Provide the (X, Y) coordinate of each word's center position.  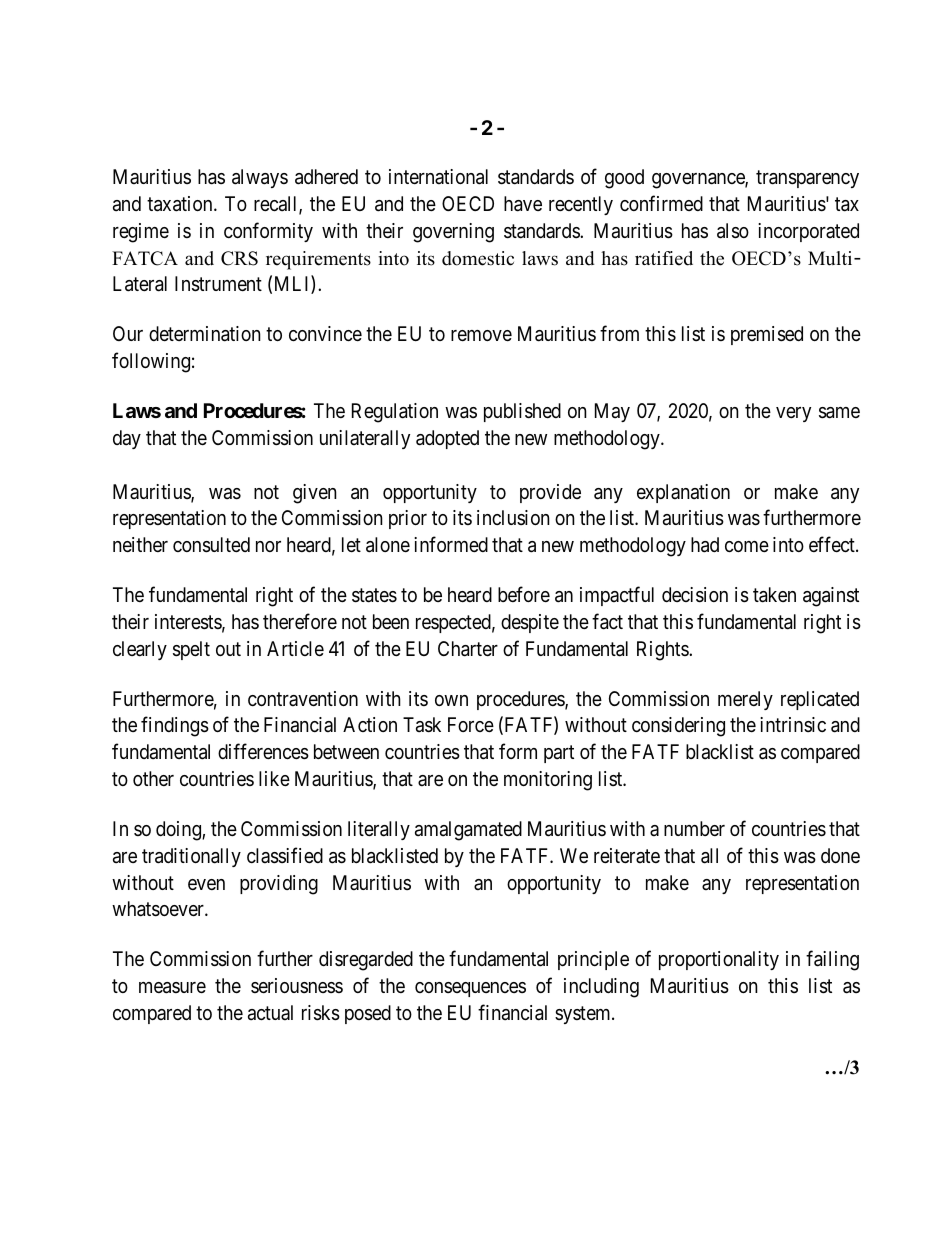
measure (172, 988)
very (793, 414)
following (151, 362)
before (524, 594)
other (153, 778)
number (694, 828)
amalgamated (468, 831)
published (522, 412)
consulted (211, 545)
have (523, 204)
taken (774, 595)
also (733, 231)
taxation (181, 204)
